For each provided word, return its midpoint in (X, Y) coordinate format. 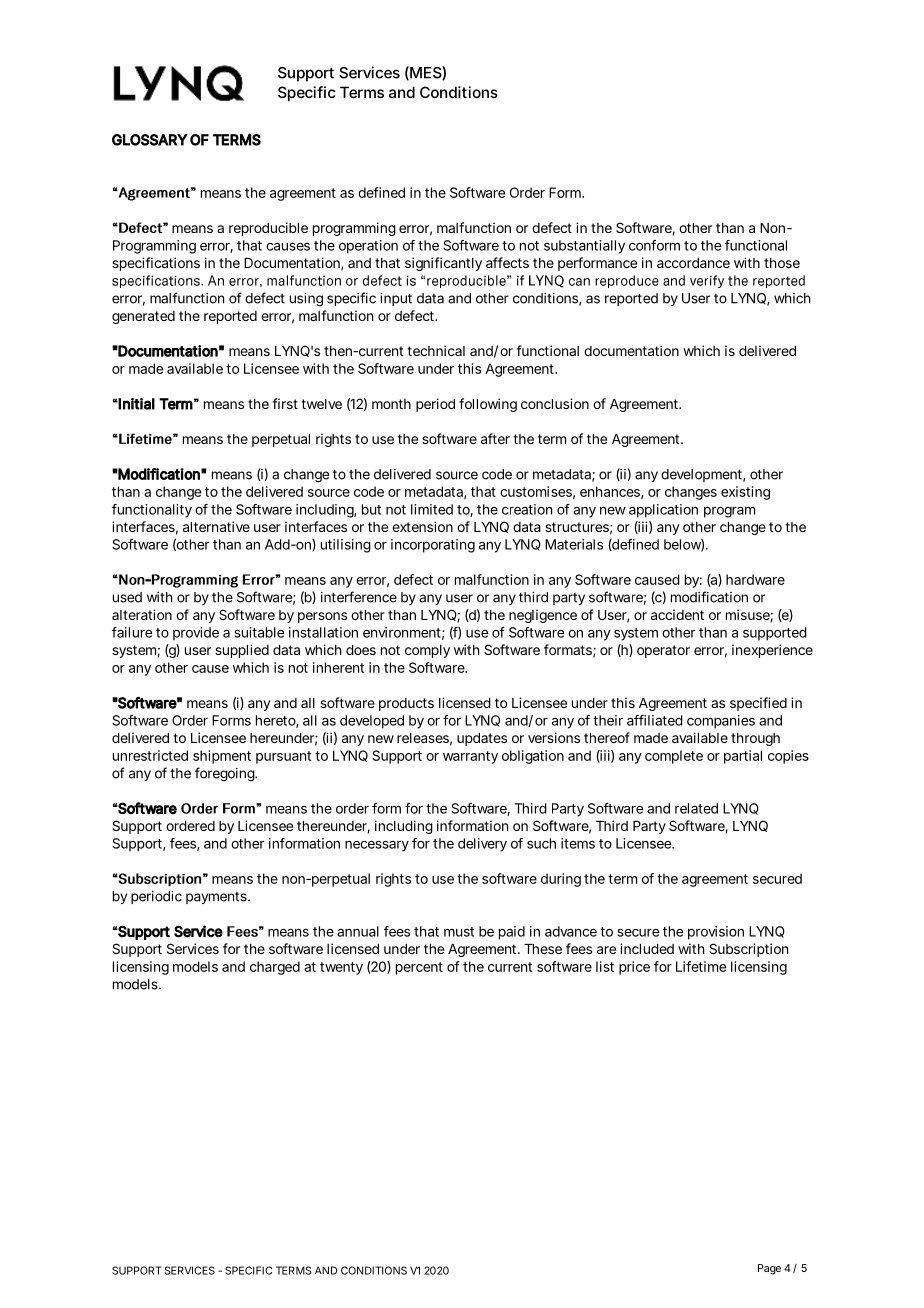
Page (769, 1269)
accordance (693, 263)
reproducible (268, 229)
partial (743, 757)
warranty (470, 757)
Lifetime (701, 966)
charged (275, 968)
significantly (443, 264)
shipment (222, 757)
